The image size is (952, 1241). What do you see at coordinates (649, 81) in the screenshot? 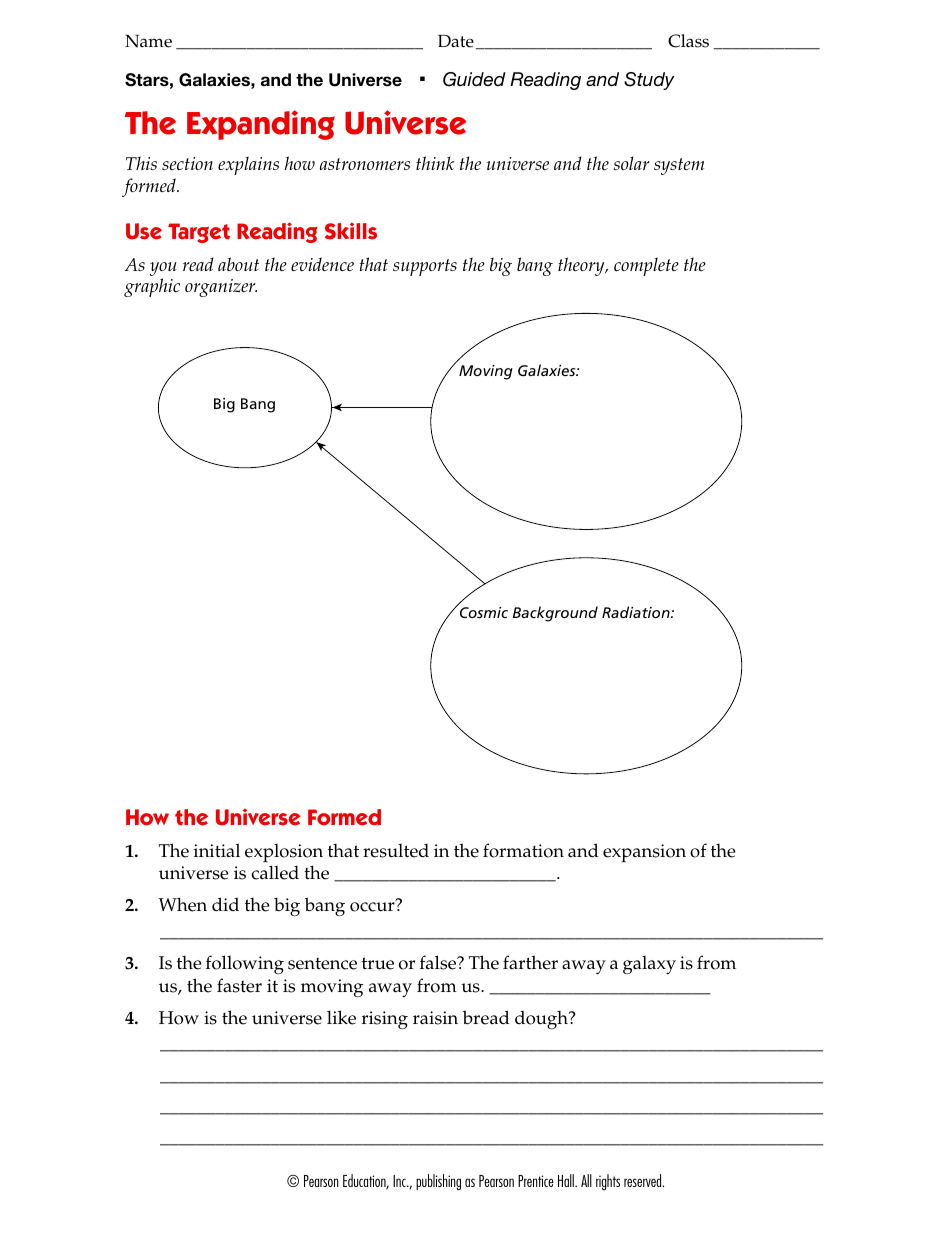
I see `Study` at bounding box center [649, 81].
